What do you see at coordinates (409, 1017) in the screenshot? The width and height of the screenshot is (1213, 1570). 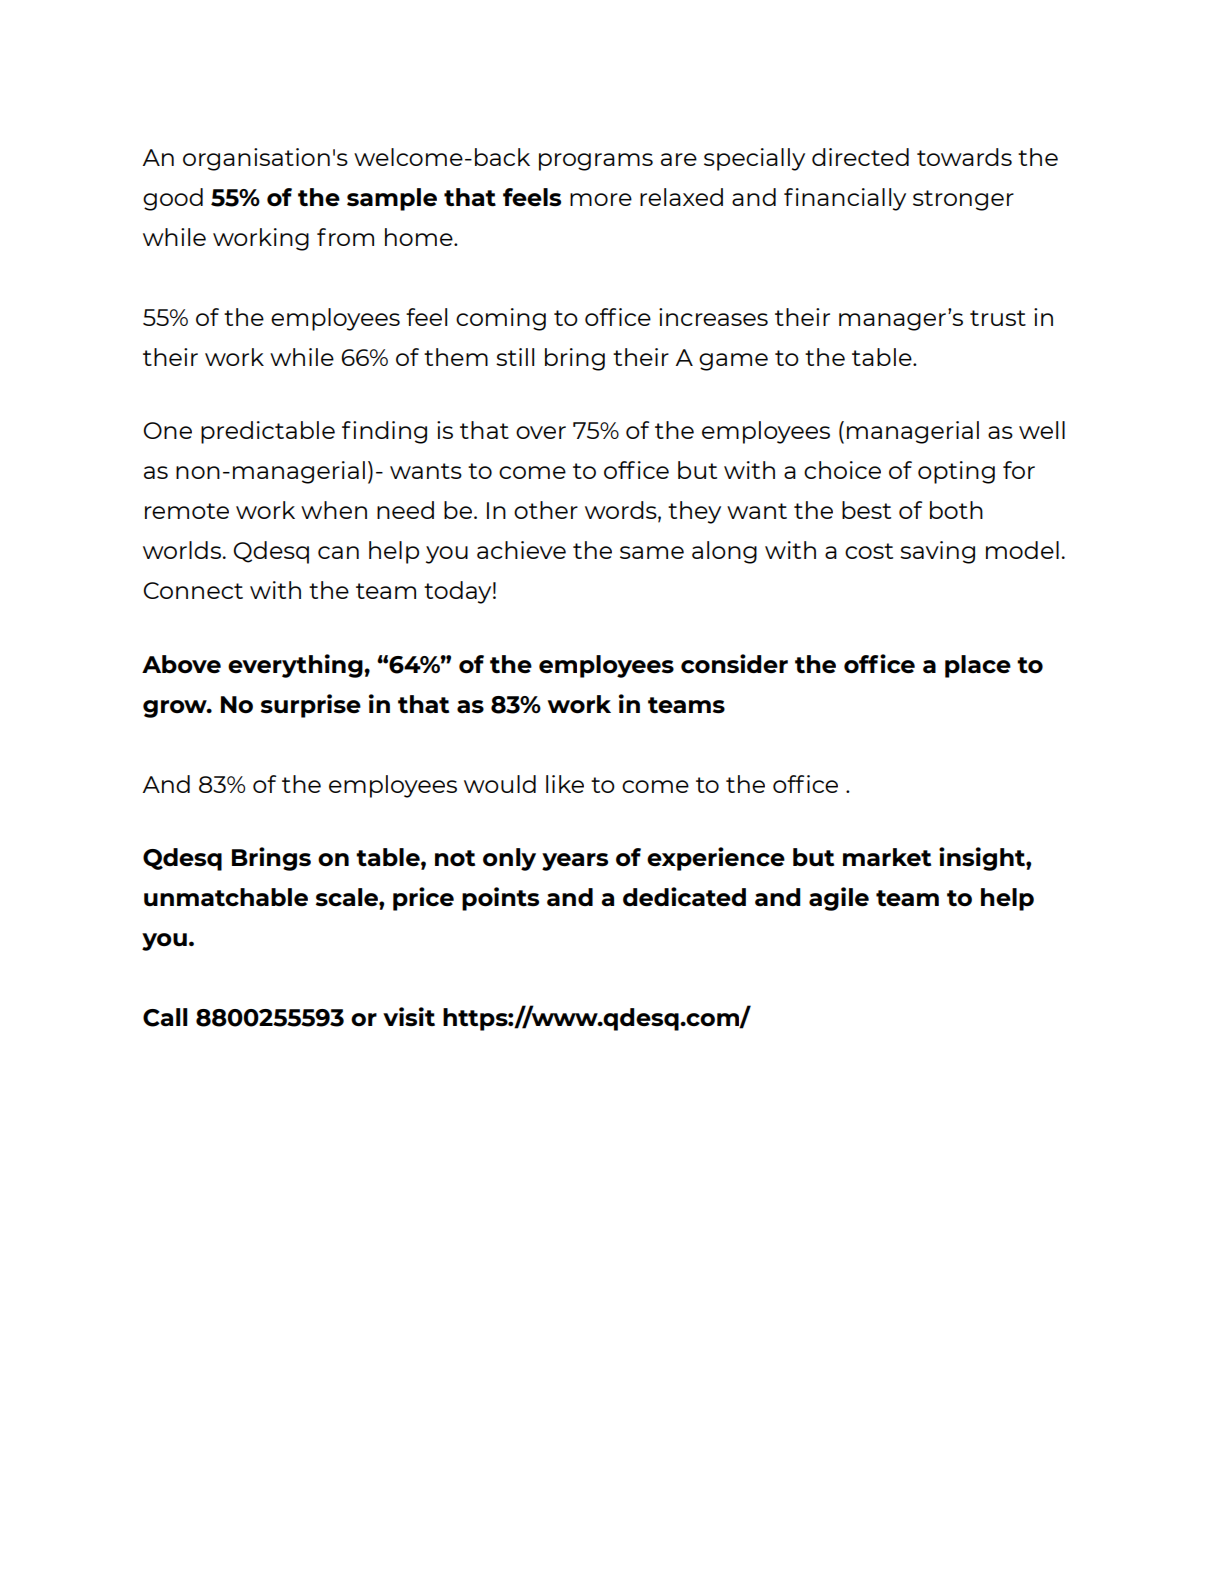 I see `visit` at bounding box center [409, 1017].
